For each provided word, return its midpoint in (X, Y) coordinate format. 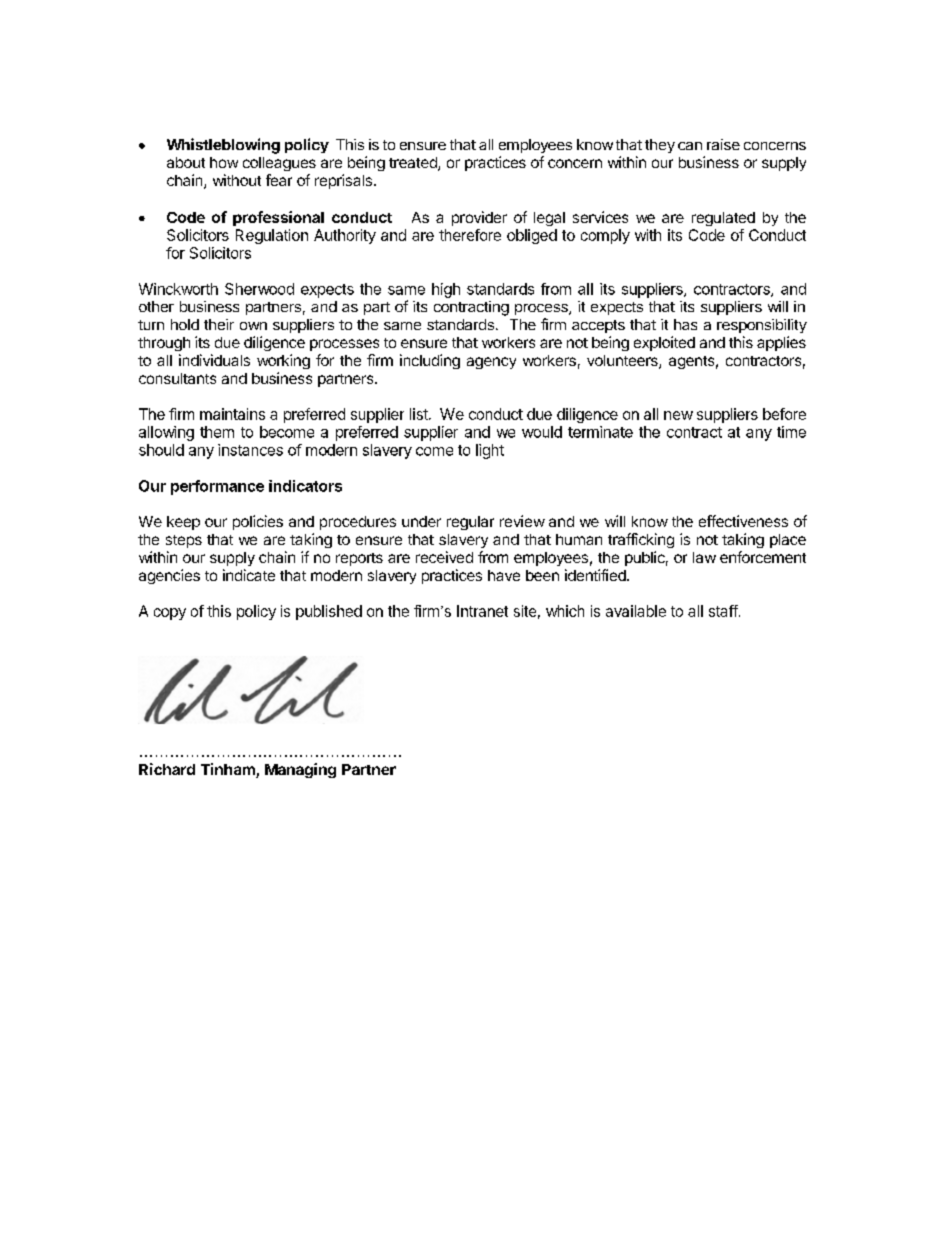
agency (491, 363)
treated (414, 164)
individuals (214, 360)
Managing (300, 770)
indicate (249, 575)
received (444, 557)
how (224, 162)
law (704, 557)
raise (723, 144)
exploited (664, 343)
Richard (167, 769)
